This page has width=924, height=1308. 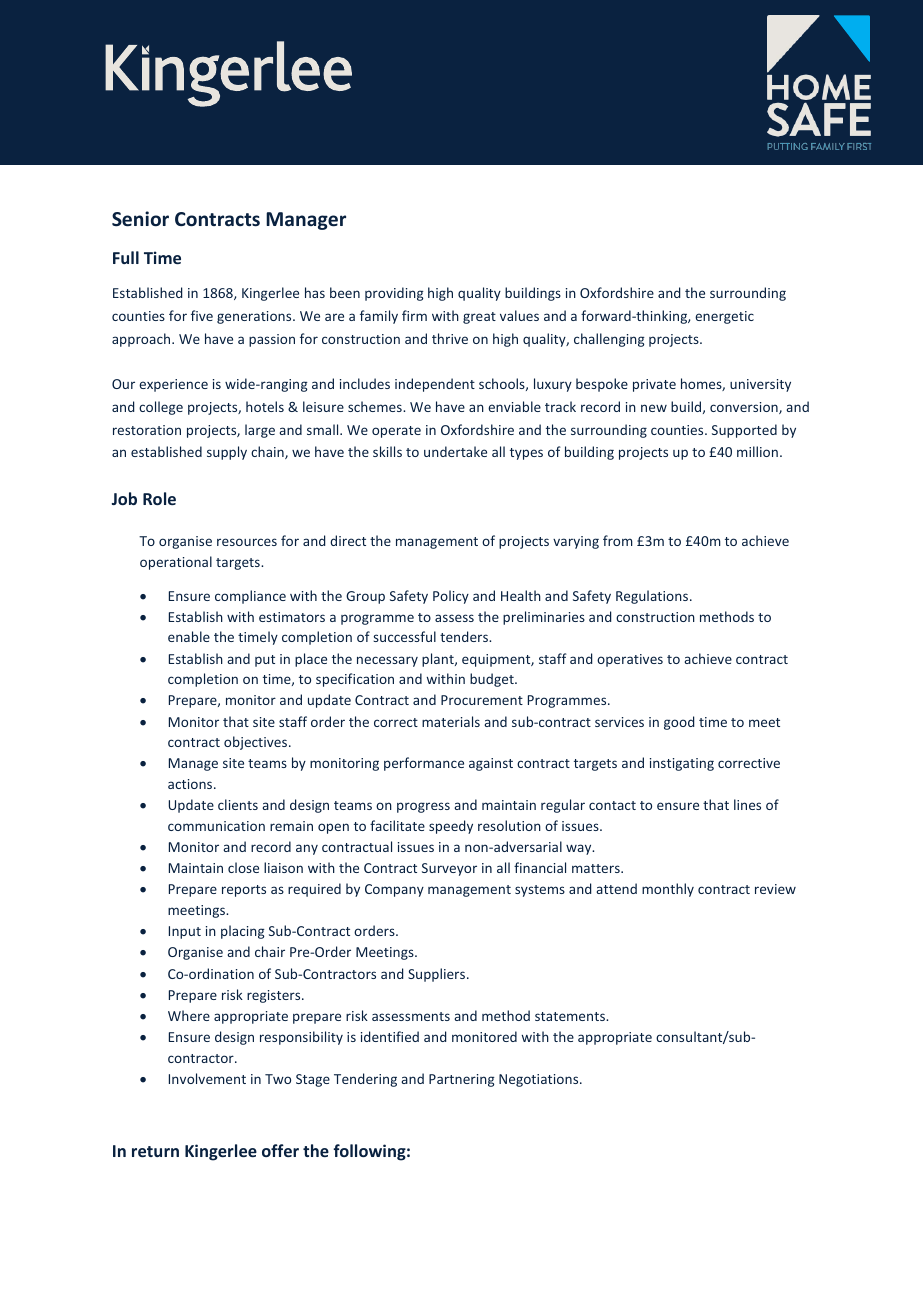 I want to click on energetic, so click(x=724, y=317).
